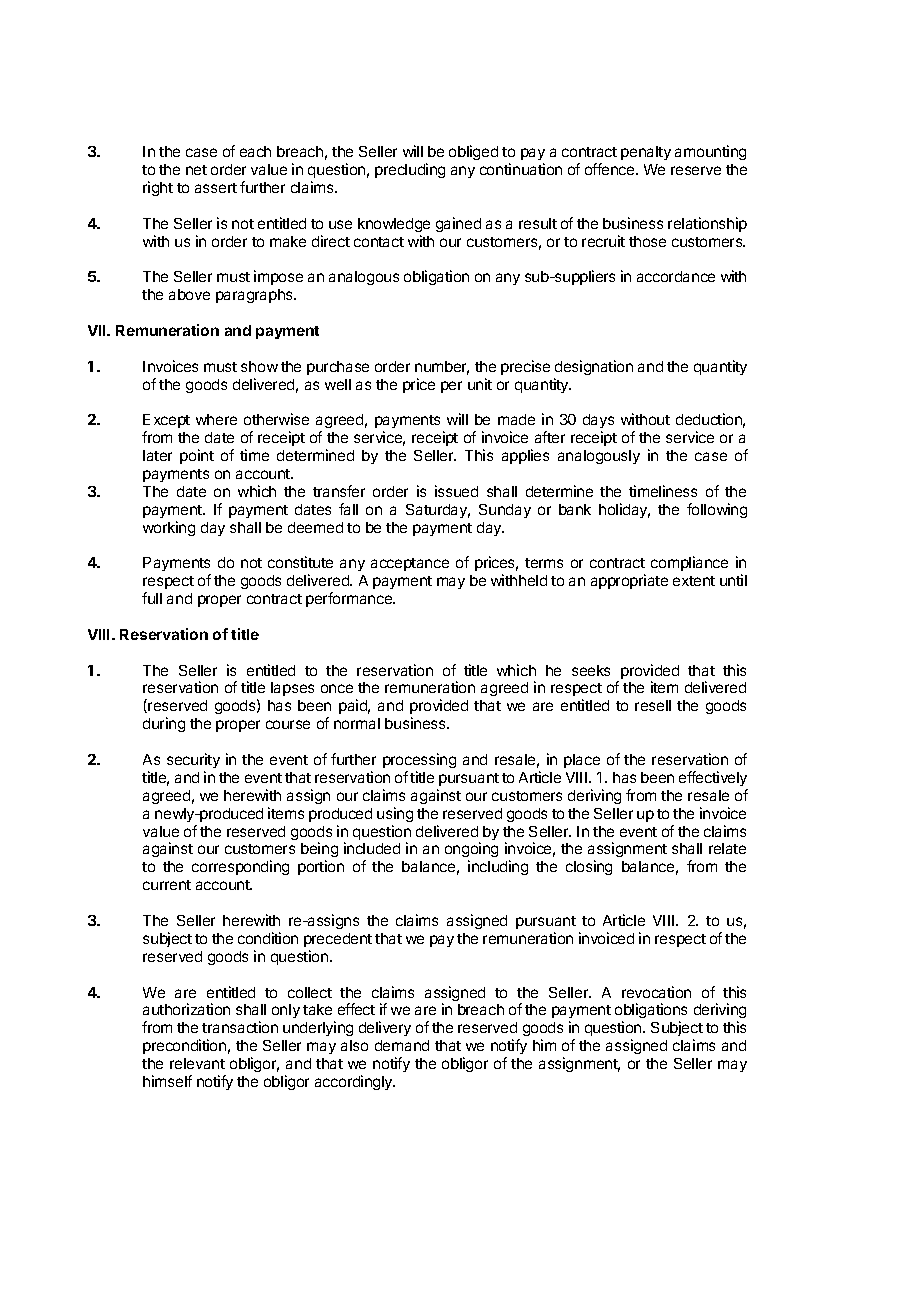  What do you see at coordinates (410, 170) in the document?
I see `precluding` at bounding box center [410, 170].
